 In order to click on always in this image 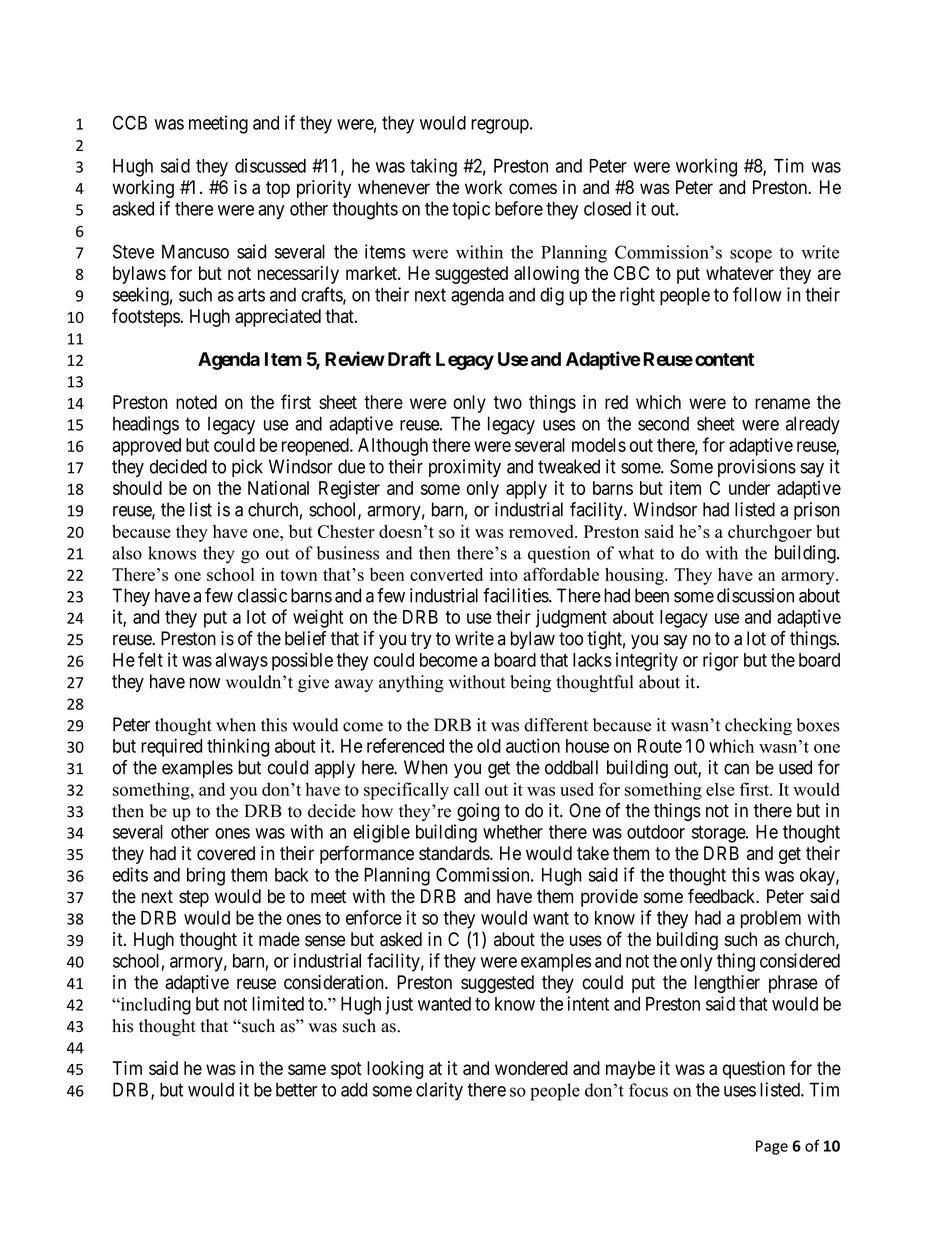, I will do `click(241, 662)`.
